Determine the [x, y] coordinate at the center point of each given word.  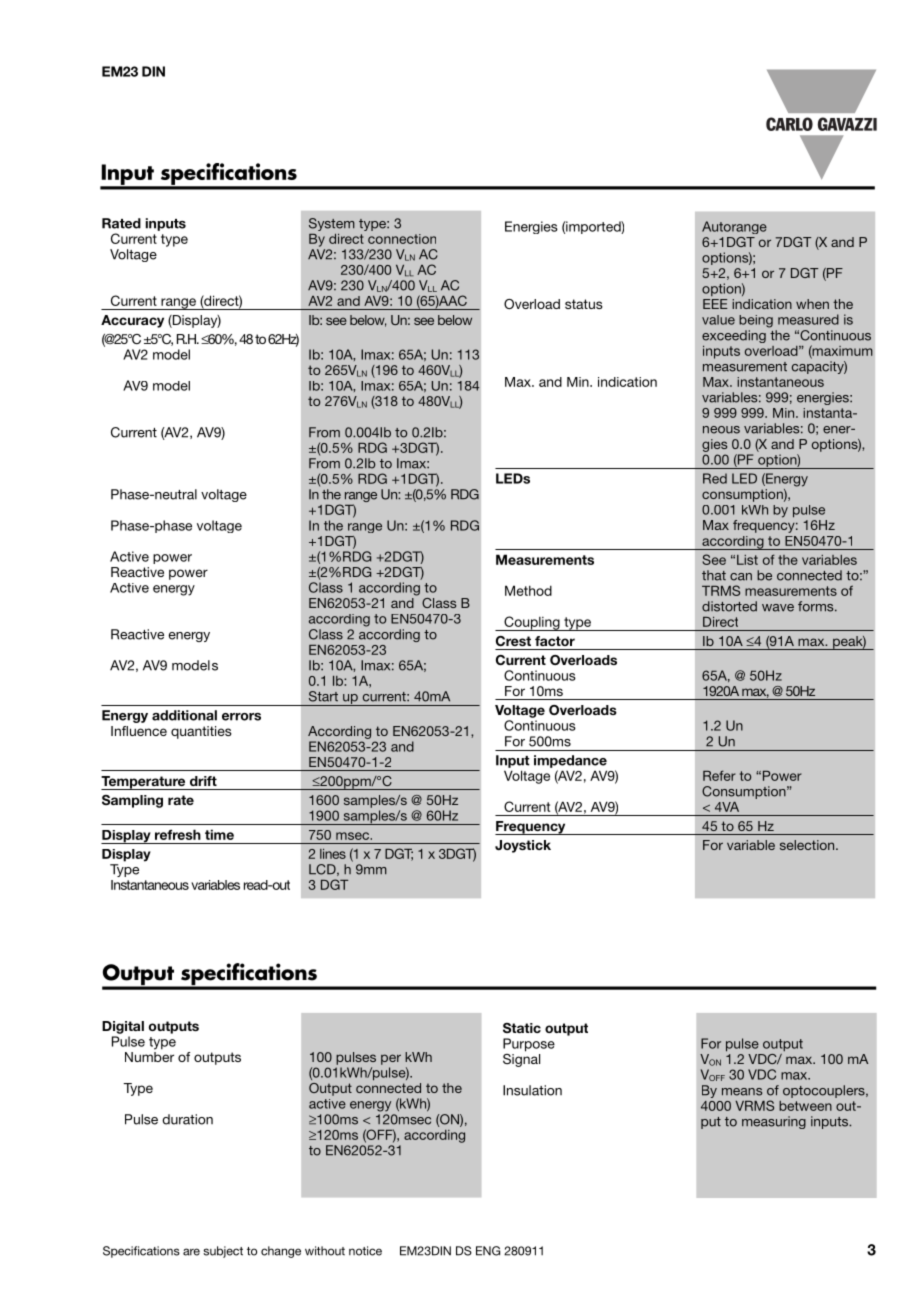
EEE [715, 304]
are [191, 1252]
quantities [201, 732]
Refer [719, 775]
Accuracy [132, 321]
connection [402, 239]
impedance [570, 761]
